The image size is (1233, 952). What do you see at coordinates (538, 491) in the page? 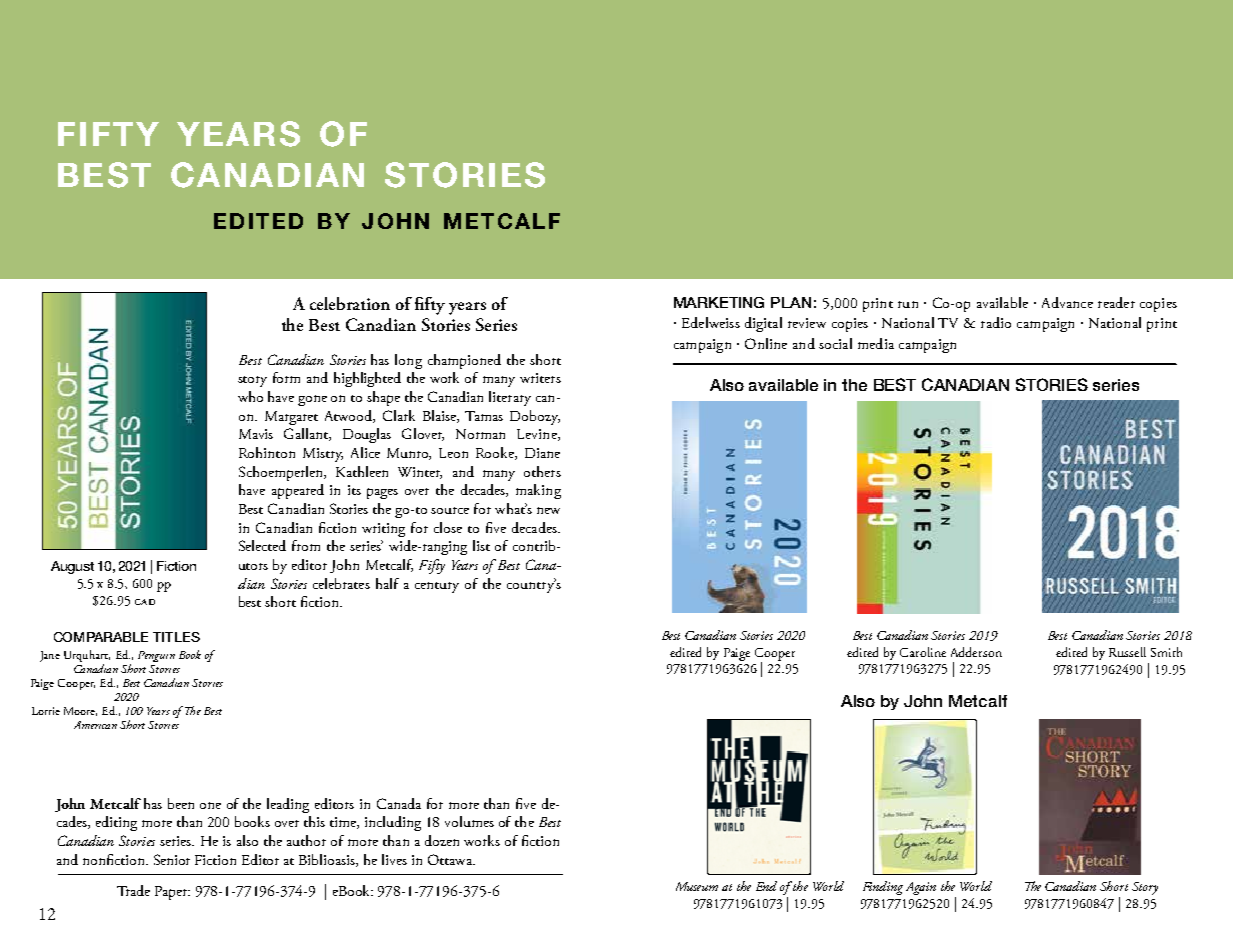
I see `making` at bounding box center [538, 491].
